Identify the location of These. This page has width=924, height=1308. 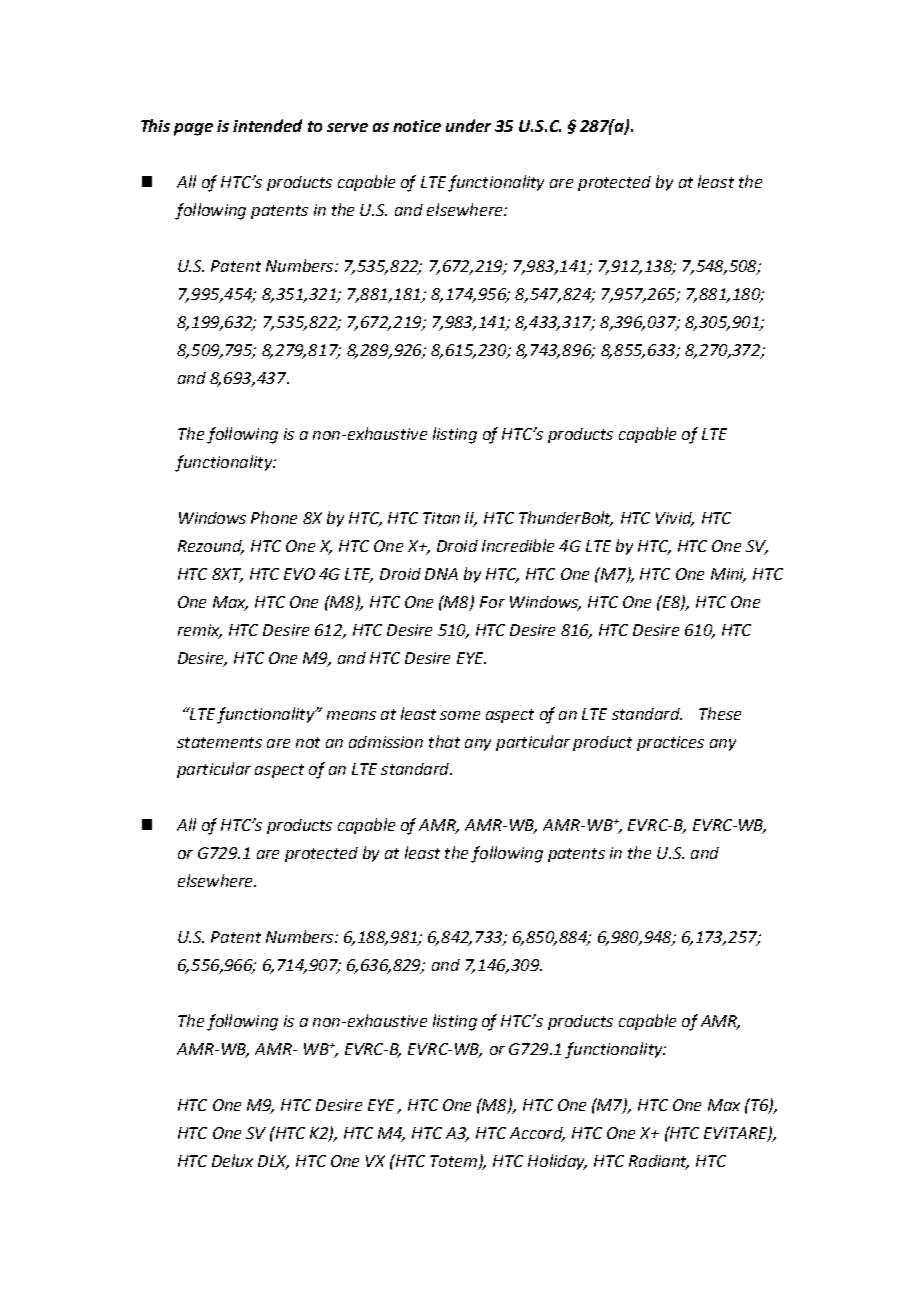
(720, 713).
